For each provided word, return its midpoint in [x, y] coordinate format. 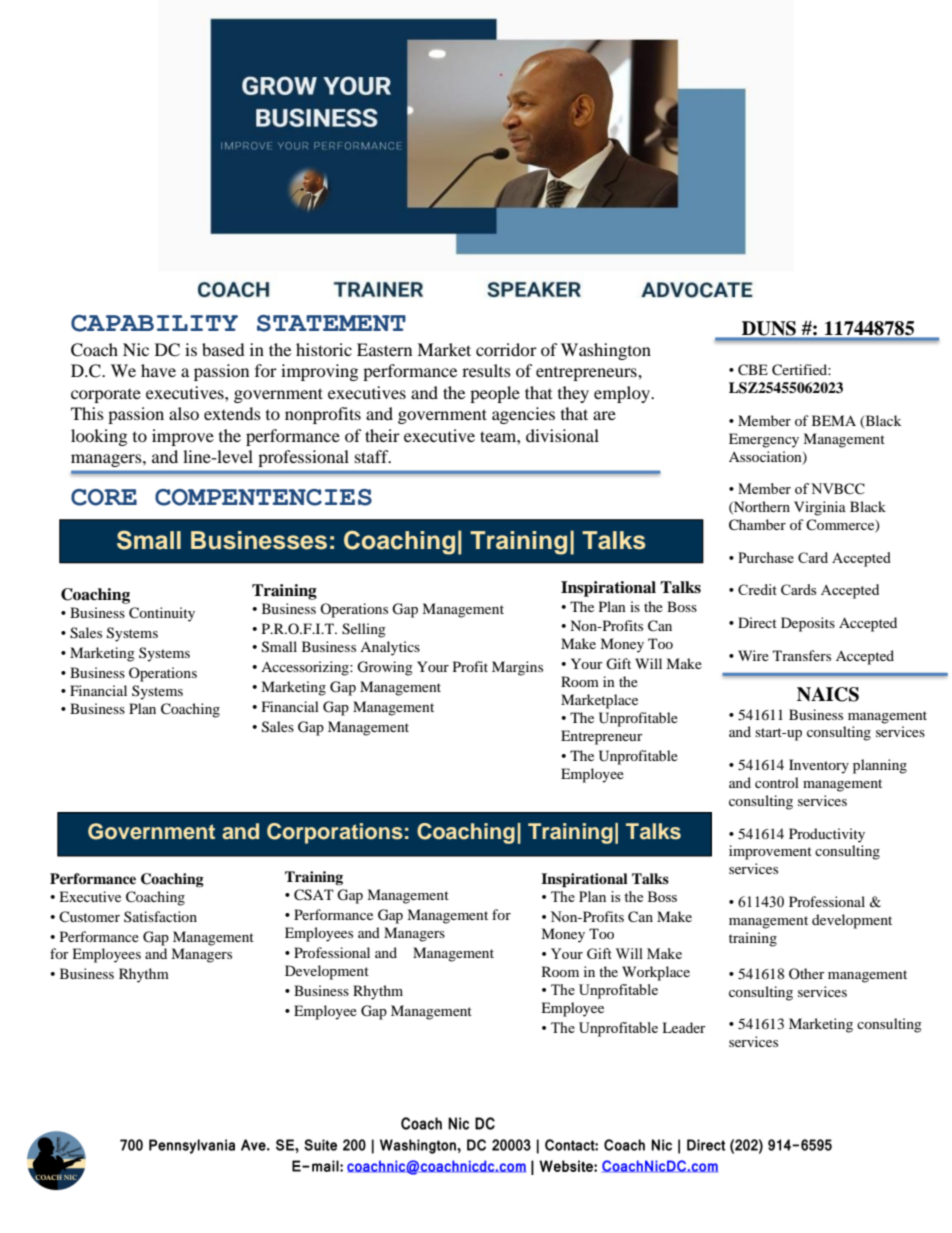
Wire [753, 655]
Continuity [162, 614]
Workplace [656, 973]
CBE [753, 370]
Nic [136, 349]
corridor [506, 349]
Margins [517, 668]
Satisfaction [160, 916]
